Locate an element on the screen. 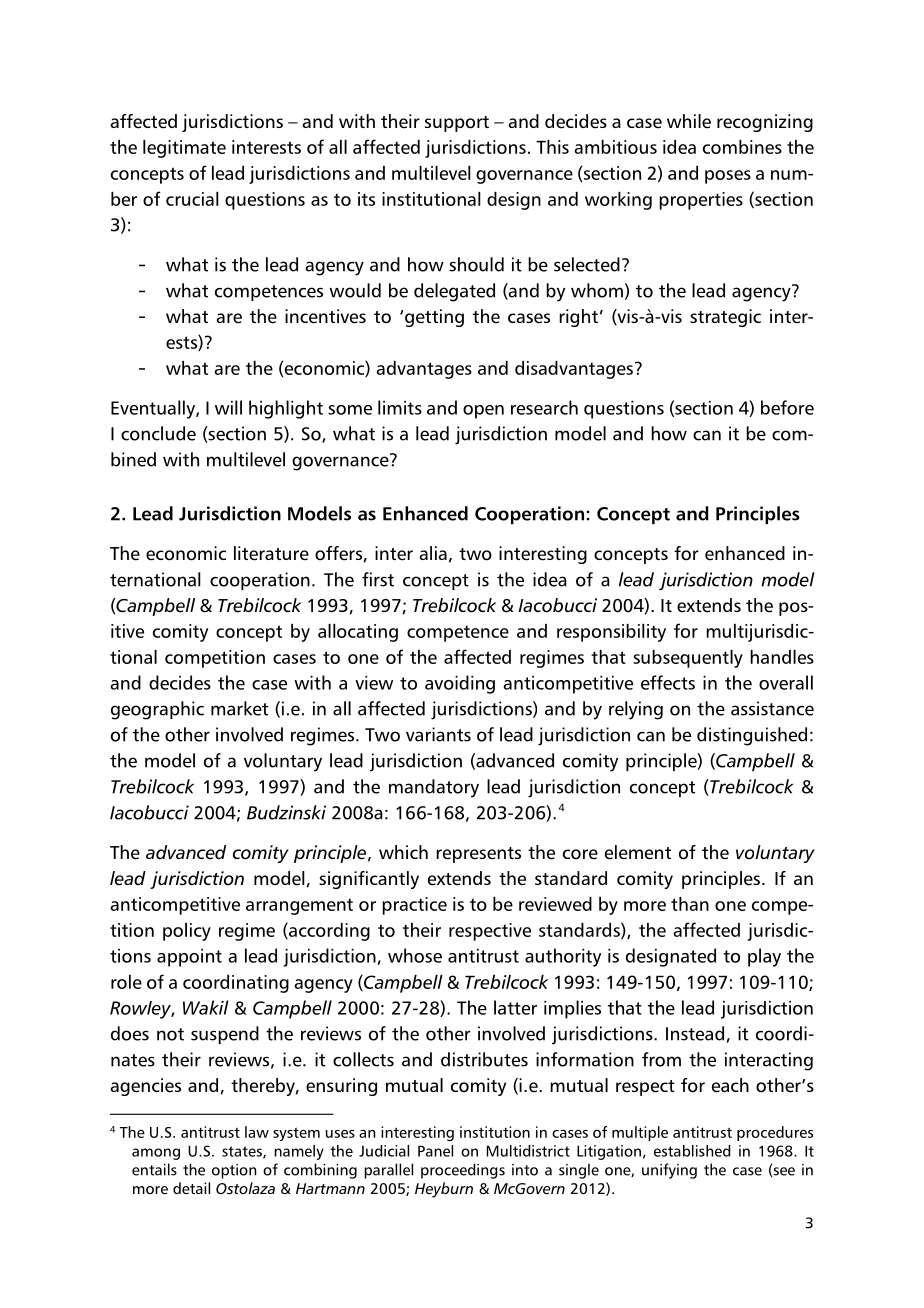  poses is located at coordinates (728, 177).
